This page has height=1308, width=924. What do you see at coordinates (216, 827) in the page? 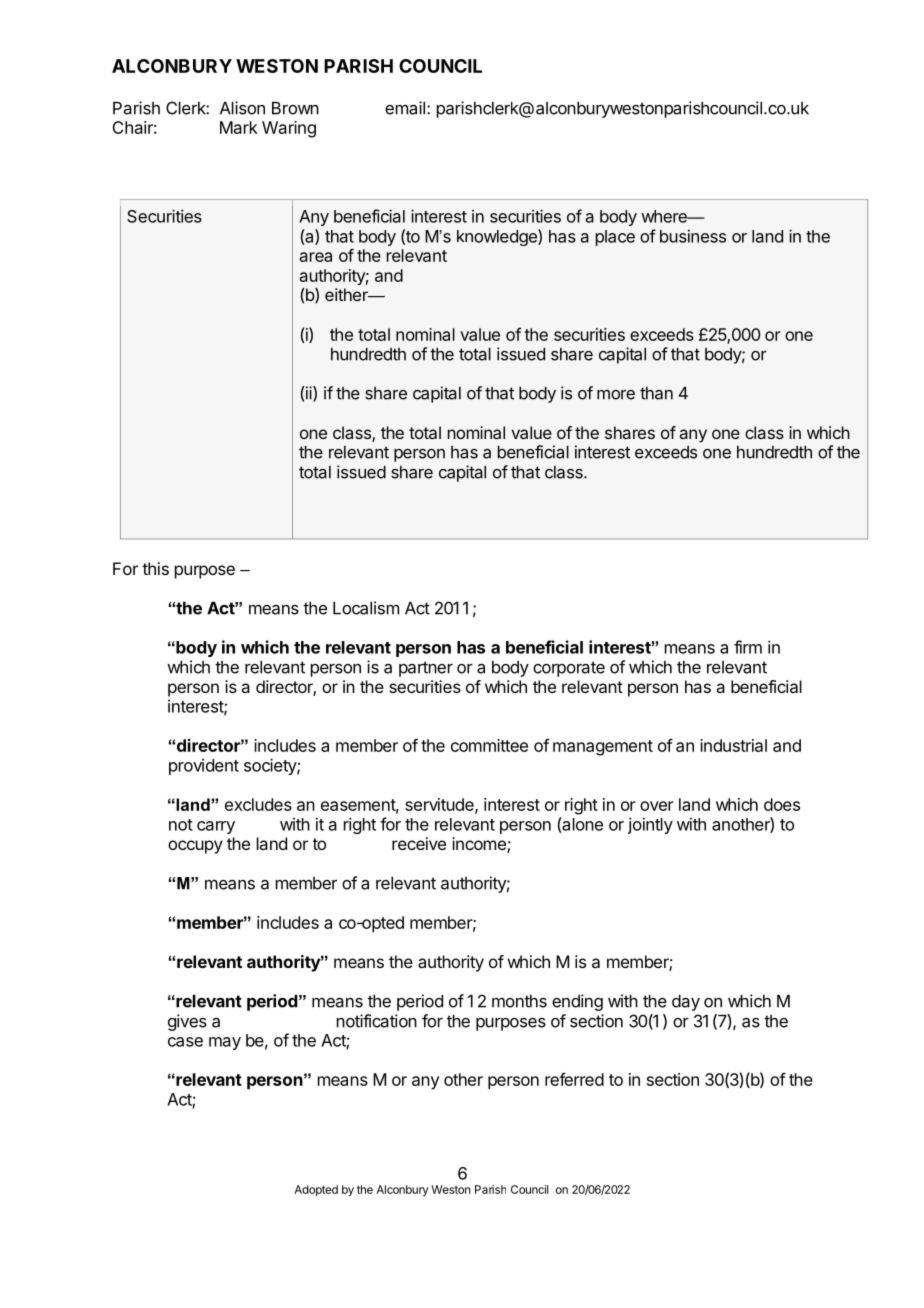
I see `carry` at bounding box center [216, 827].
